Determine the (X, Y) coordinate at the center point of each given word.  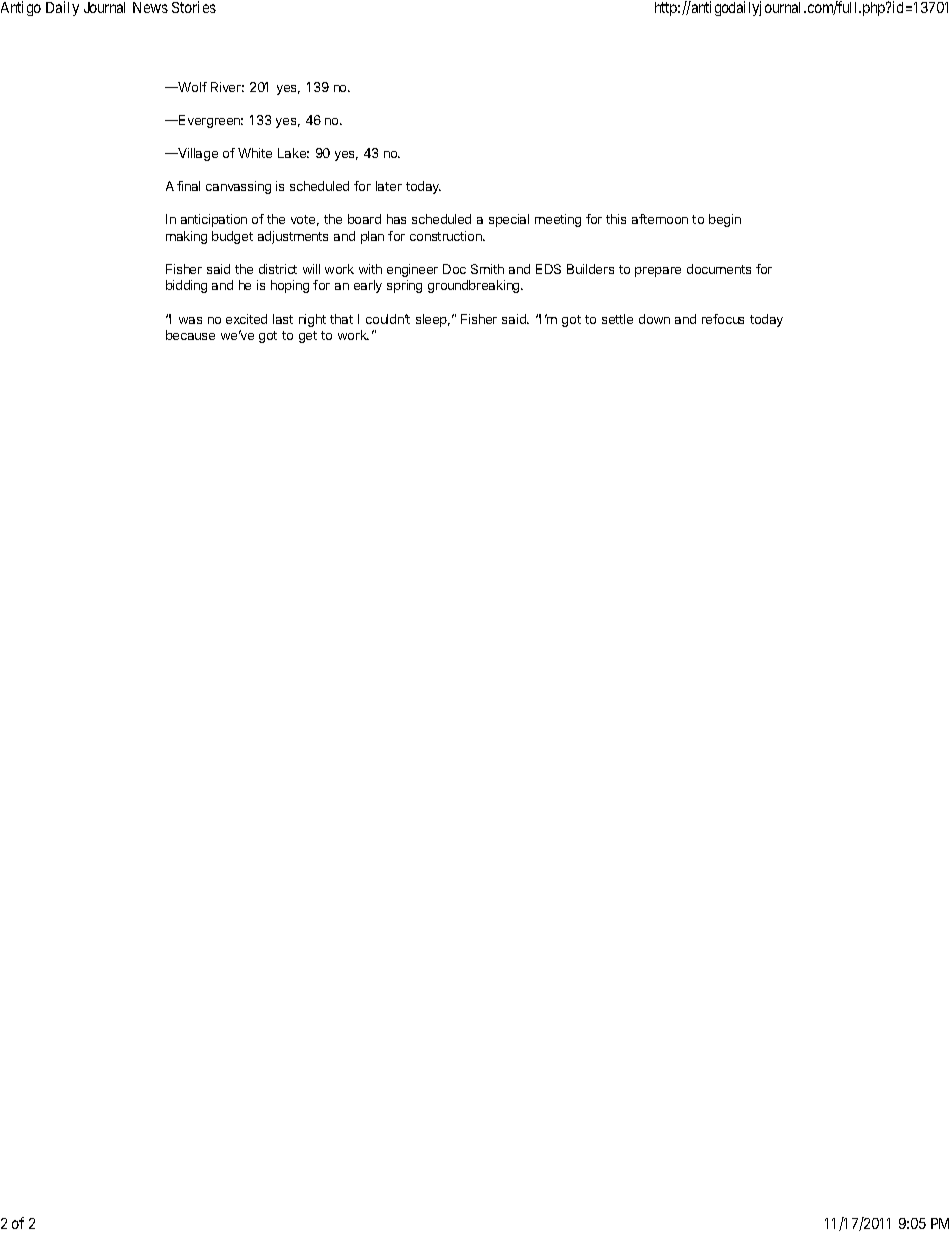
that (341, 319)
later (389, 186)
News (150, 7)
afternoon (660, 219)
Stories (194, 7)
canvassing (238, 187)
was (190, 320)
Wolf (192, 87)
